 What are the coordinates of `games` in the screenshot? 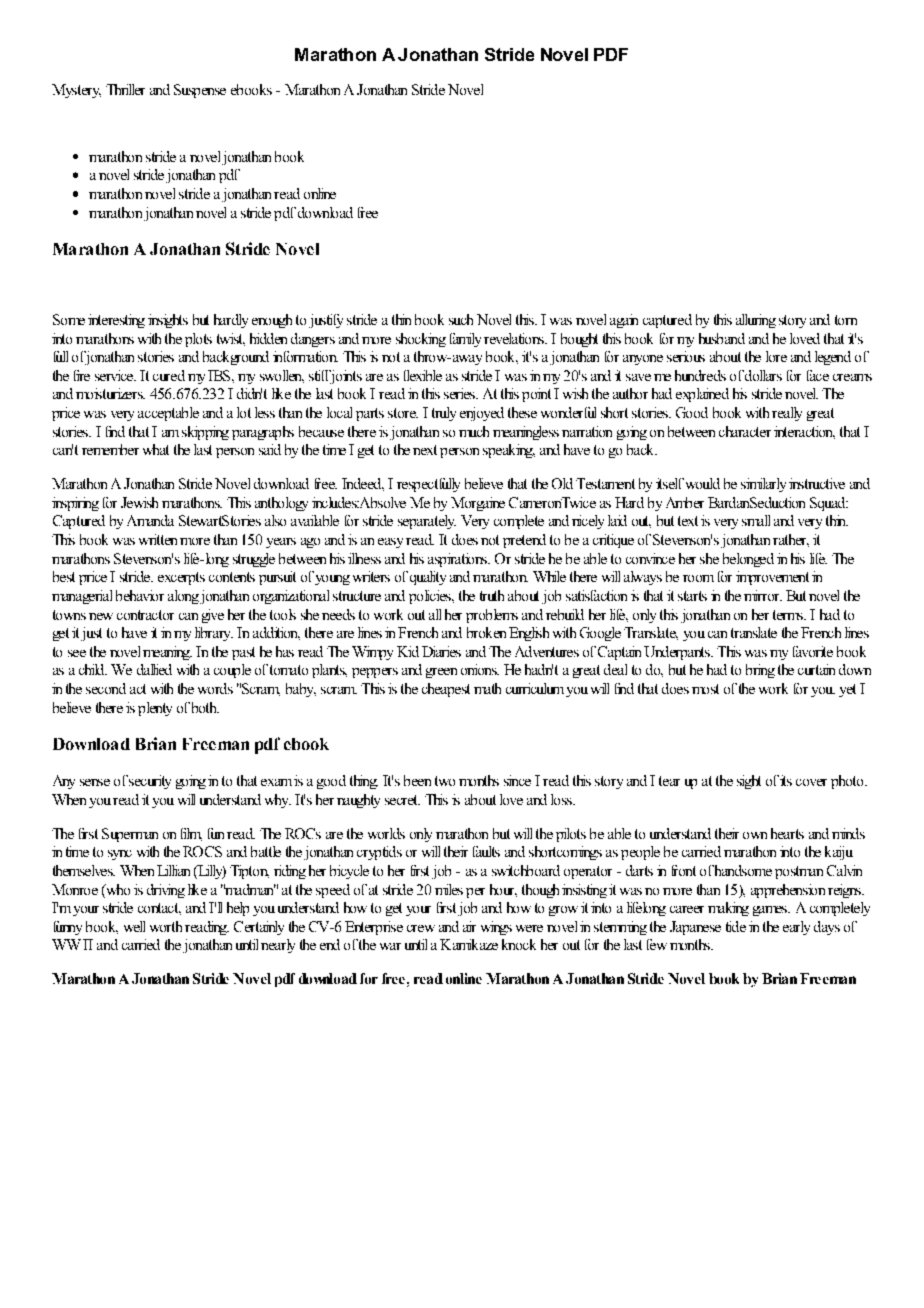 It's located at (771, 911).
